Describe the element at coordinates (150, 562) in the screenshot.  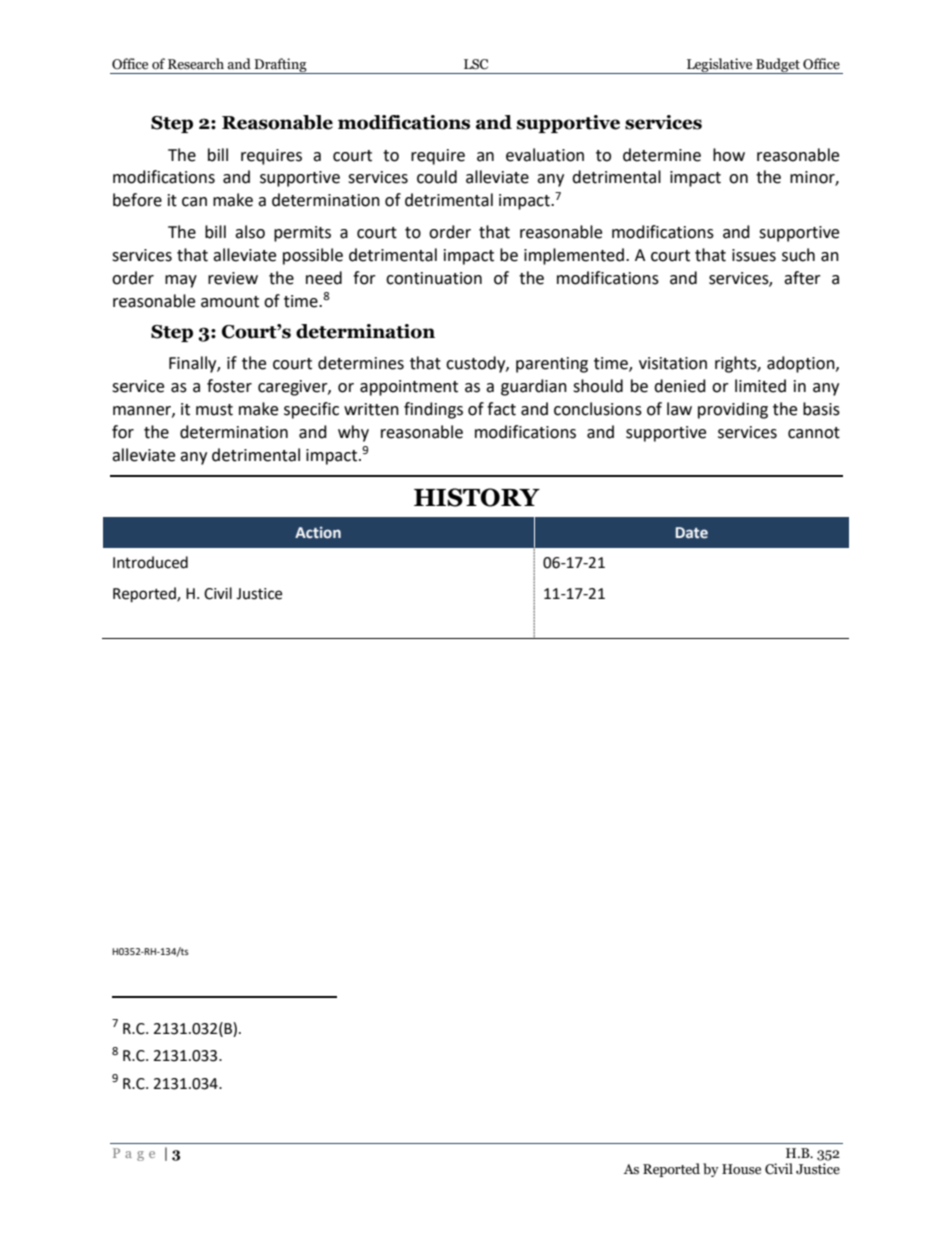
I see `Introduced` at that location.
